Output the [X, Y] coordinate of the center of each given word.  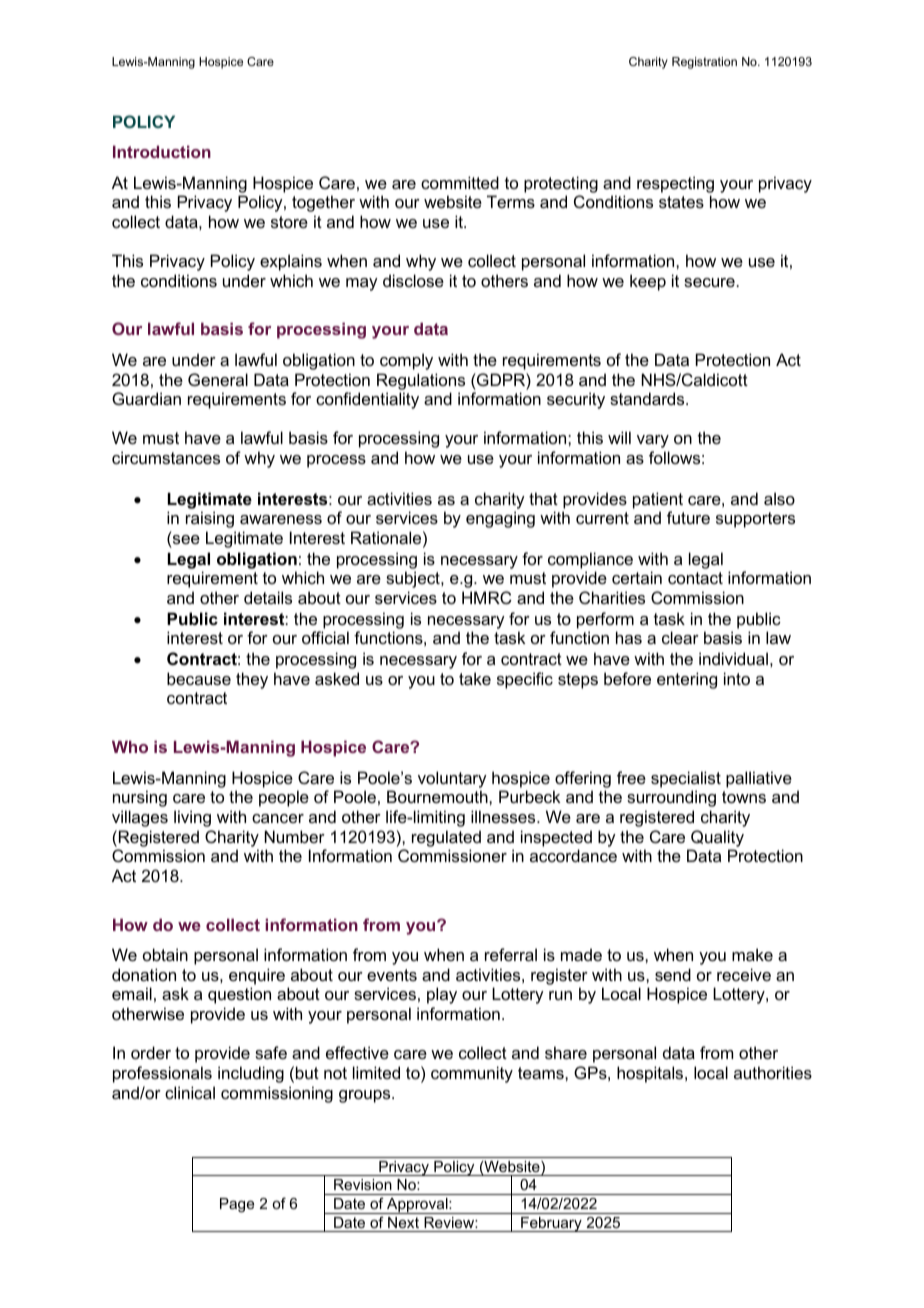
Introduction [162, 151]
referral [511, 954]
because [199, 678]
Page [237, 1205]
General [218, 379]
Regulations [421, 381]
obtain [165, 954]
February [551, 1224]
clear [680, 637]
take [475, 678]
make [752, 954]
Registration [704, 63]
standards [648, 398]
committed [460, 182]
